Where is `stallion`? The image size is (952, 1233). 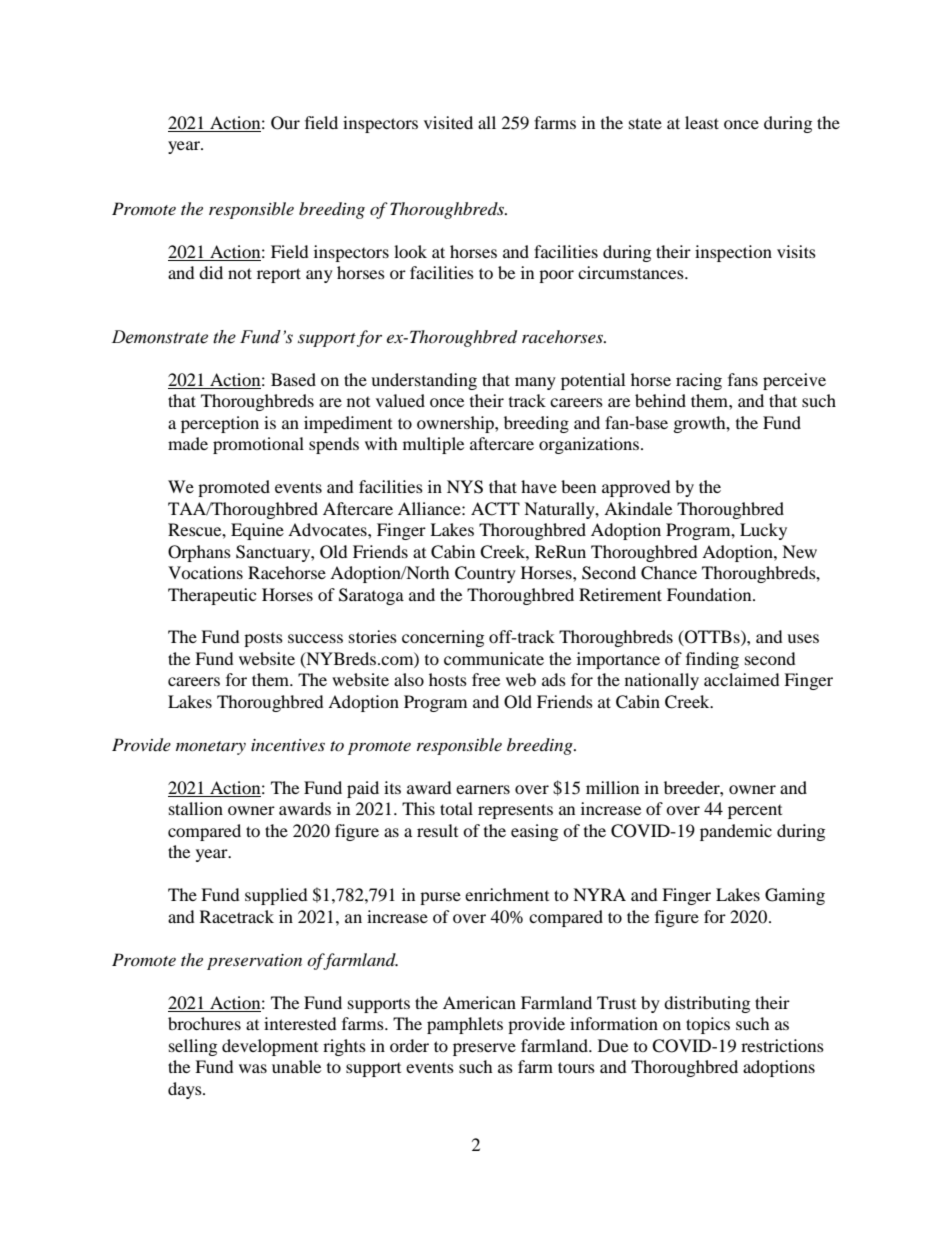 stallion is located at coordinates (196, 808).
